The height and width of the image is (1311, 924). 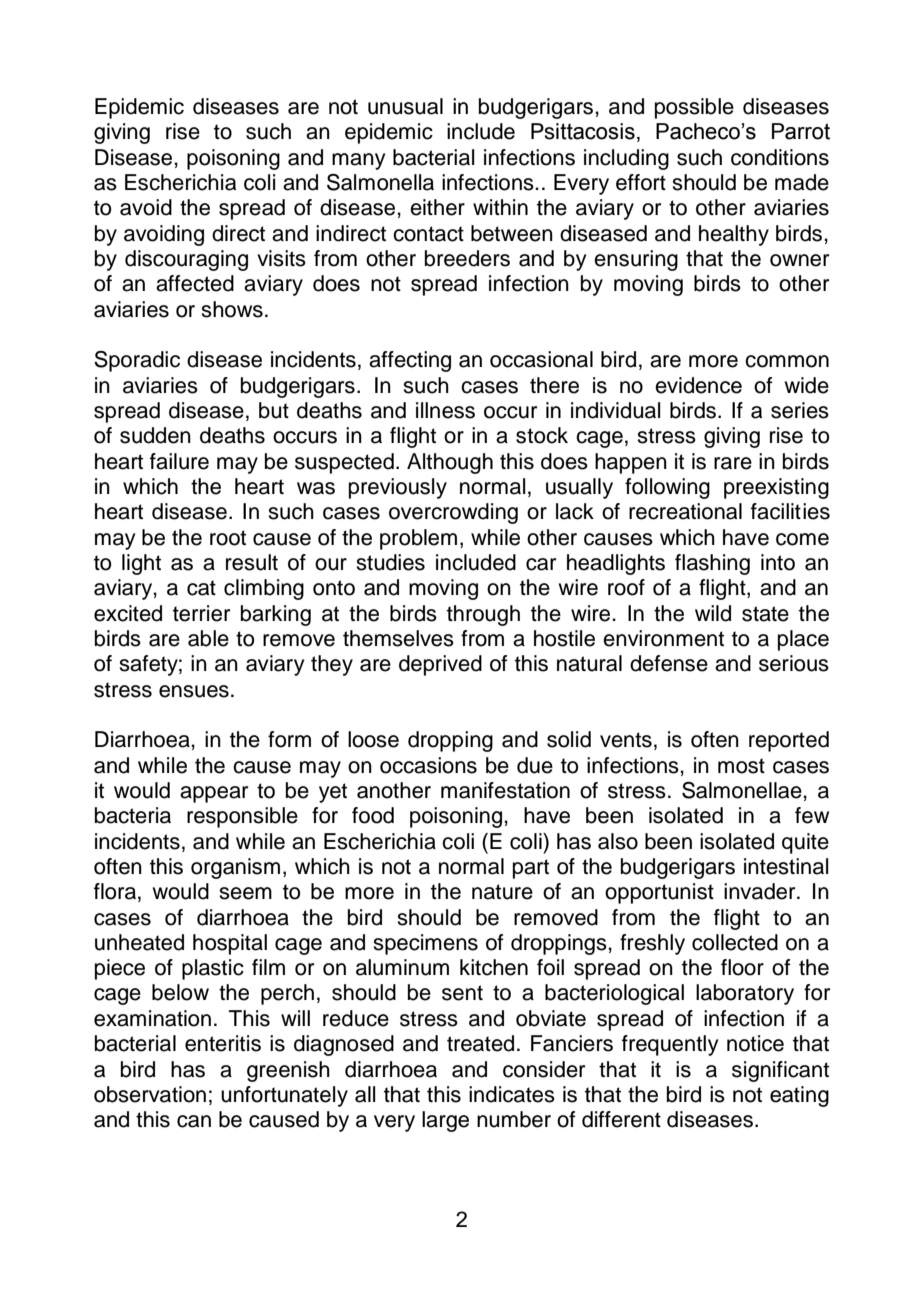 What do you see at coordinates (694, 108) in the image?
I see `possible` at bounding box center [694, 108].
